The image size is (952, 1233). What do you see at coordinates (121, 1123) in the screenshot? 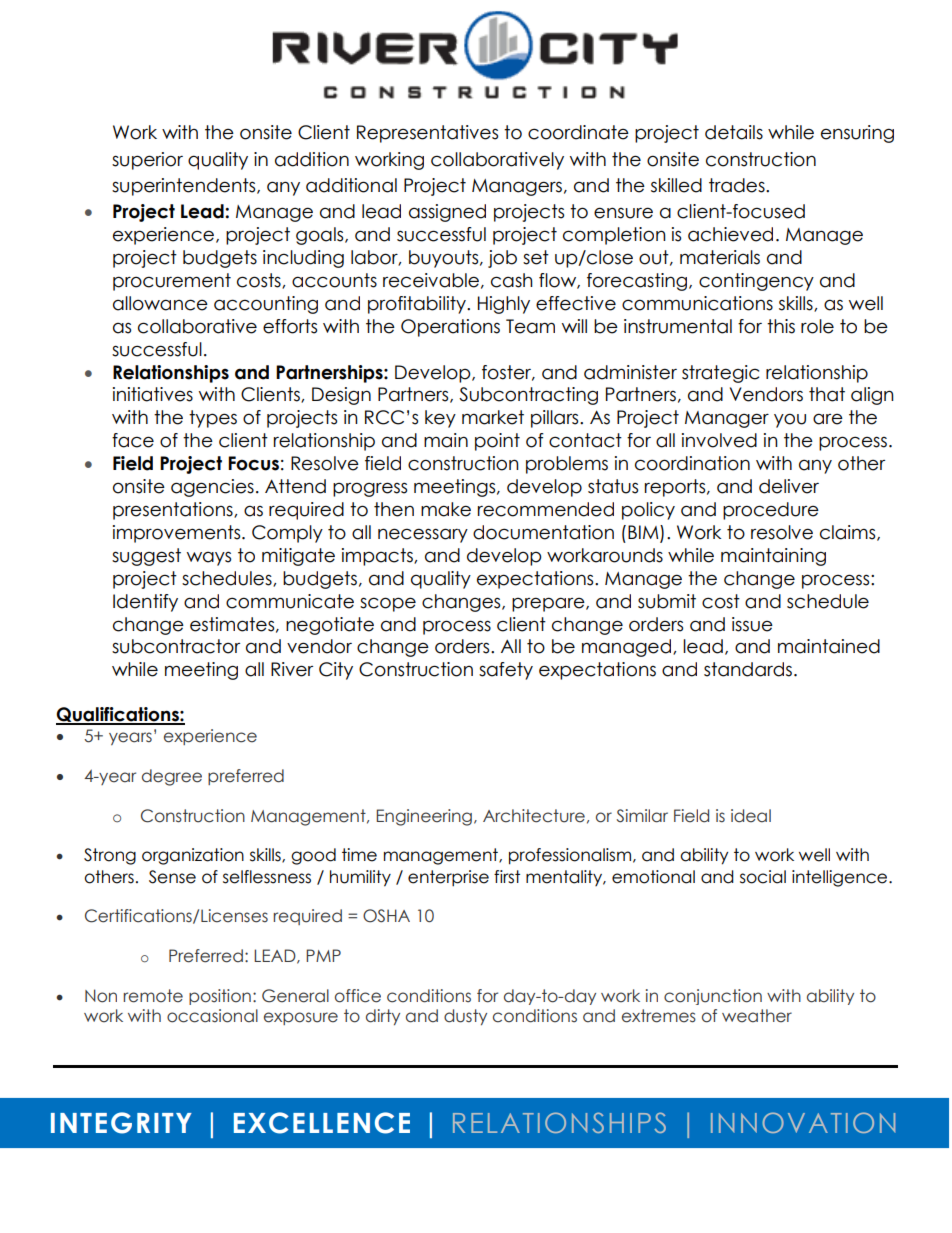
I see `INTEGRITY` at bounding box center [121, 1123].
